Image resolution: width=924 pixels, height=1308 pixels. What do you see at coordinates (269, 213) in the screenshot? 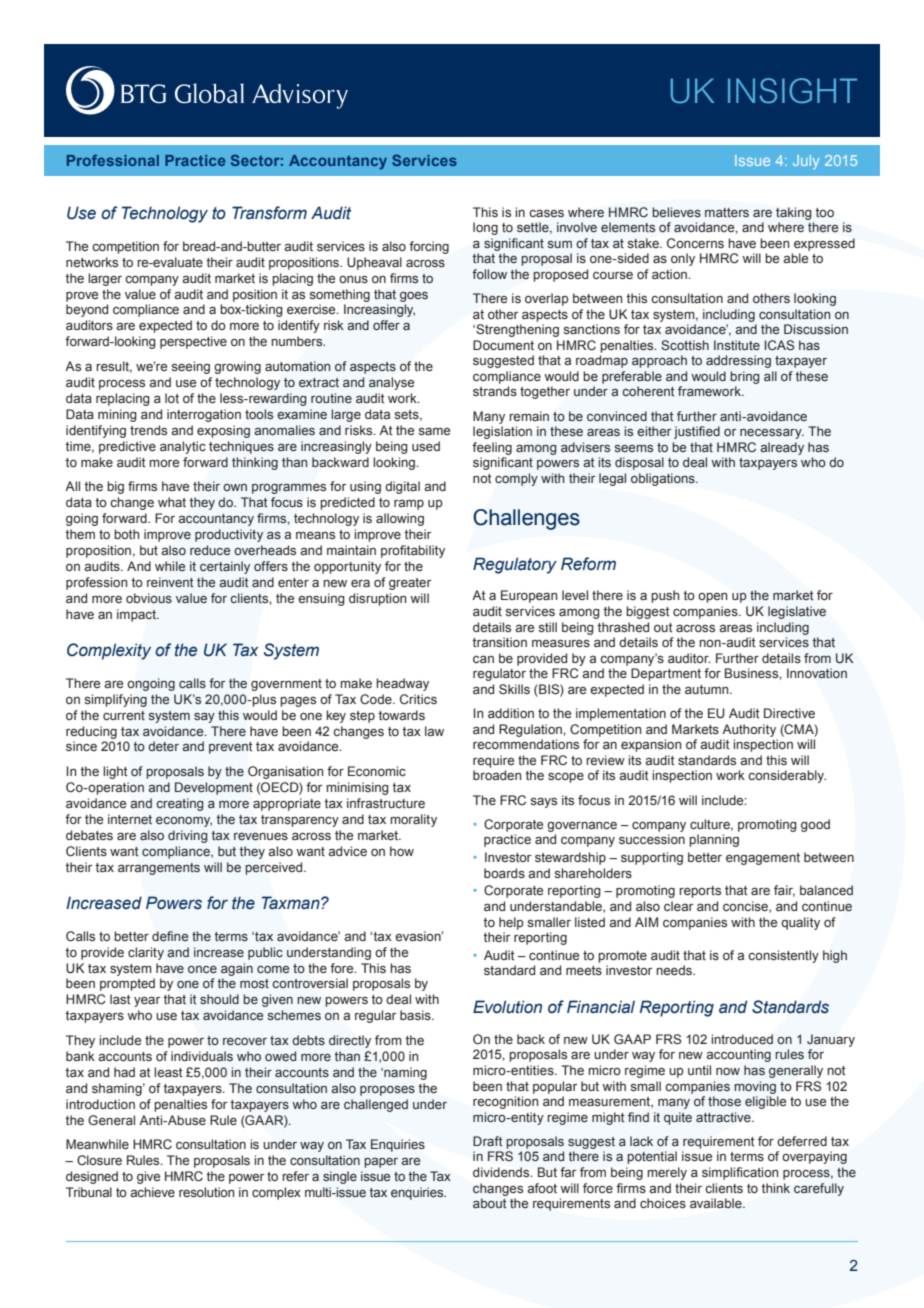
I see `Transform` at bounding box center [269, 213].
